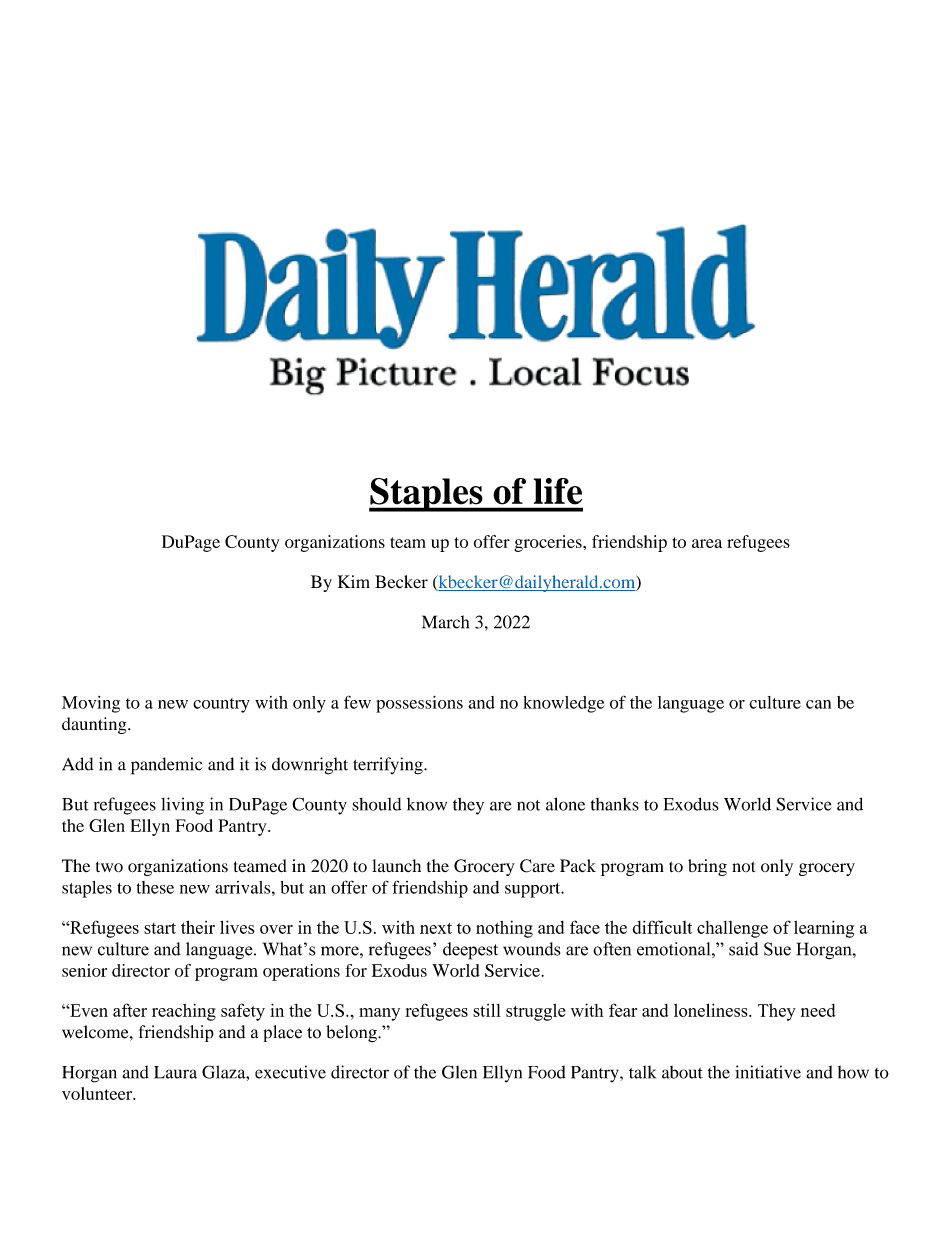  Describe the element at coordinates (707, 867) in the screenshot. I see `bring` at that location.
